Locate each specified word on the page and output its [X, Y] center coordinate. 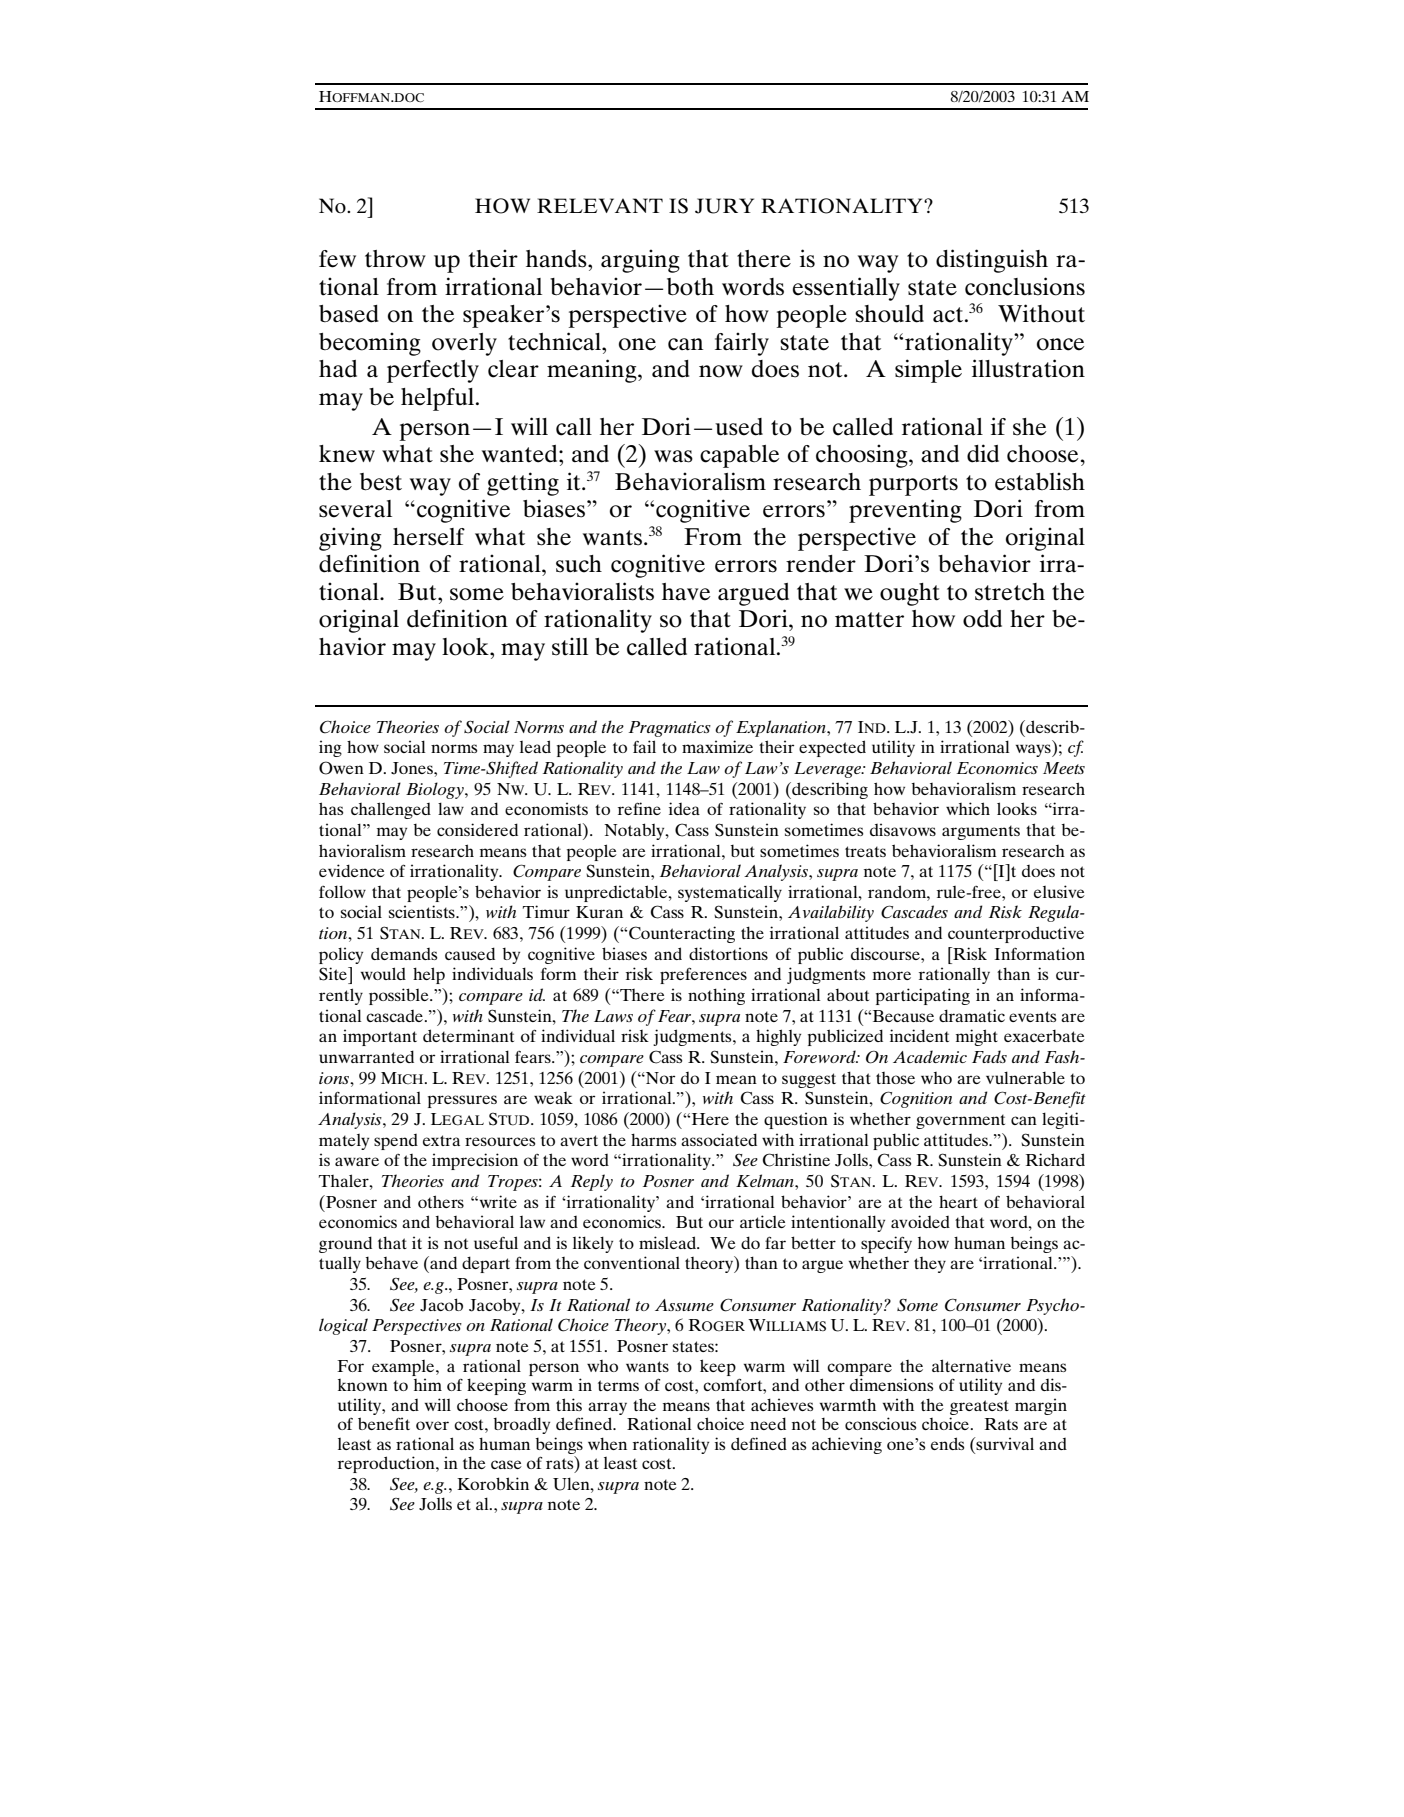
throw [395, 259]
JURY [724, 206]
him [428, 1384]
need [768, 1423]
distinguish [992, 261]
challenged [391, 810]
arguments [981, 832]
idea [684, 808]
